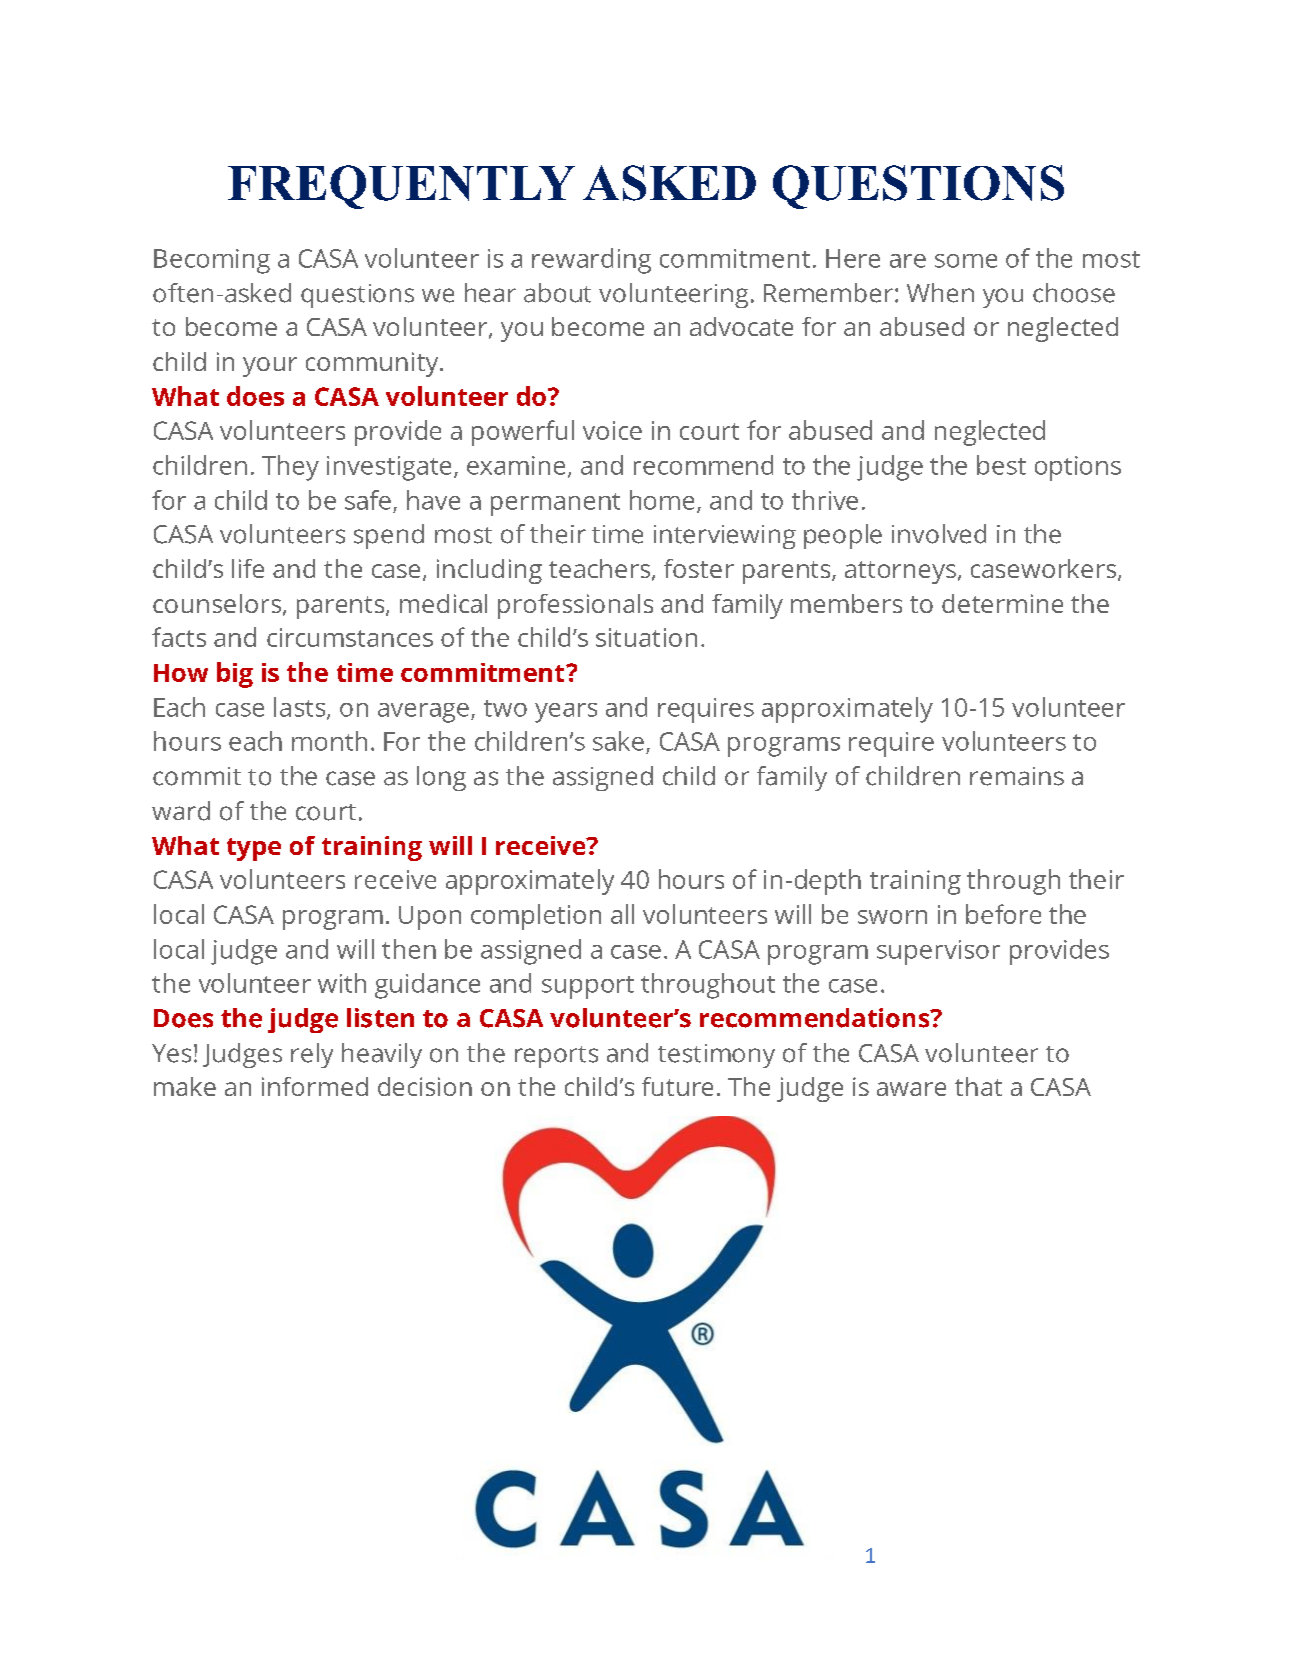 The image size is (1292, 1673). I want to click on reports, so click(556, 1057).
